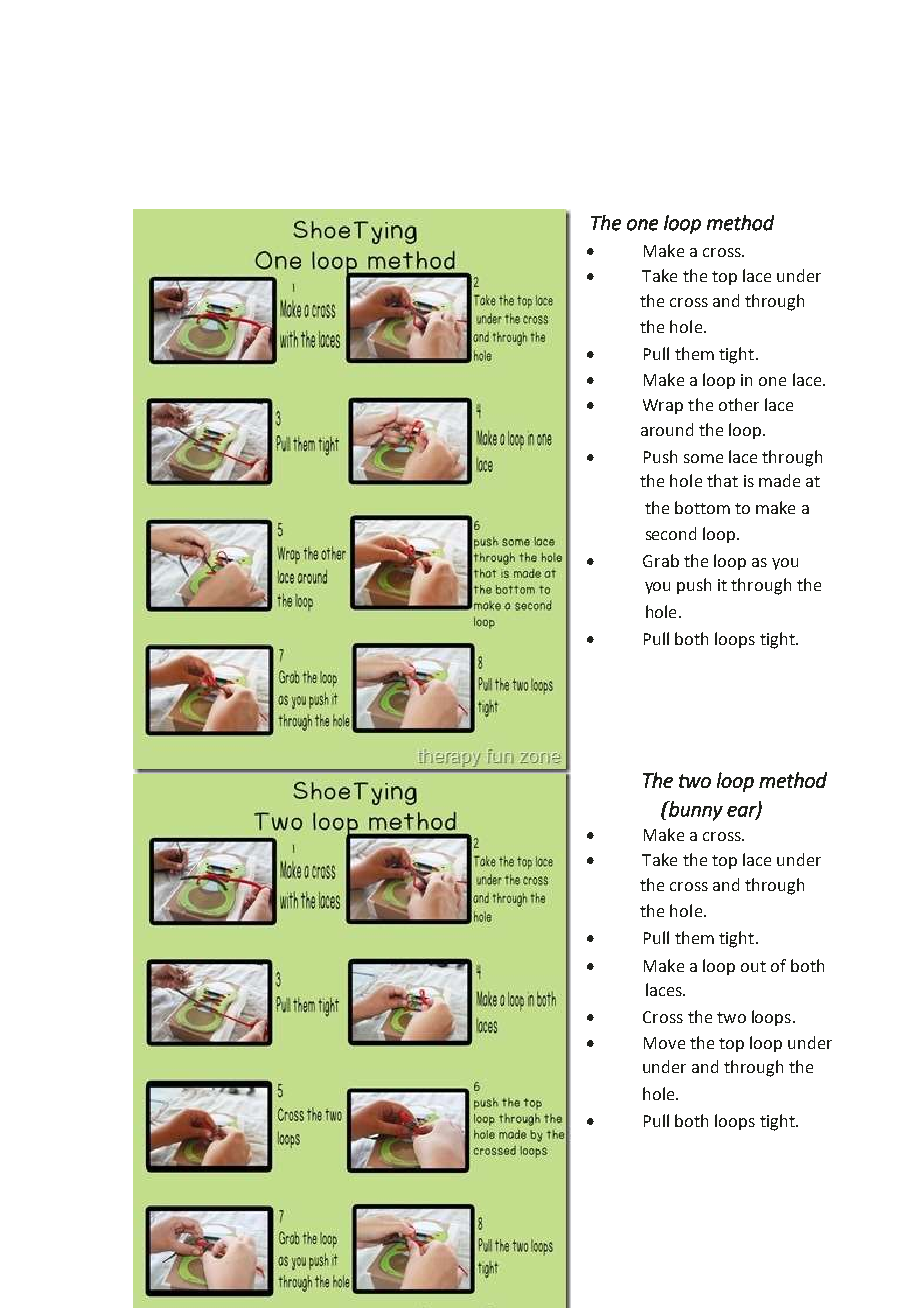 Image resolution: width=924 pixels, height=1308 pixels. What do you see at coordinates (695, 811) in the page?
I see `bunny` at bounding box center [695, 811].
